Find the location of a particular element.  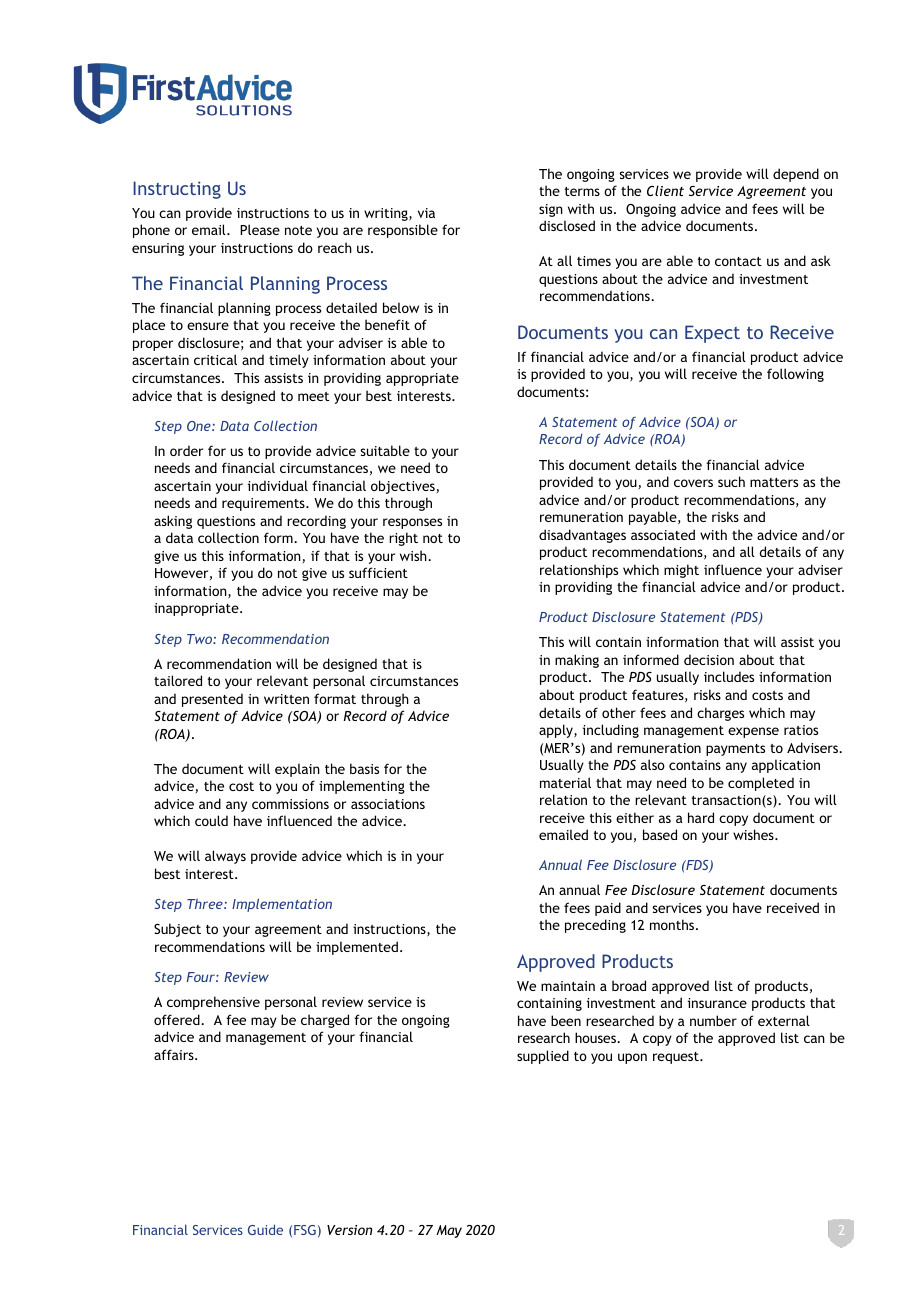

Subject is located at coordinates (177, 930).
